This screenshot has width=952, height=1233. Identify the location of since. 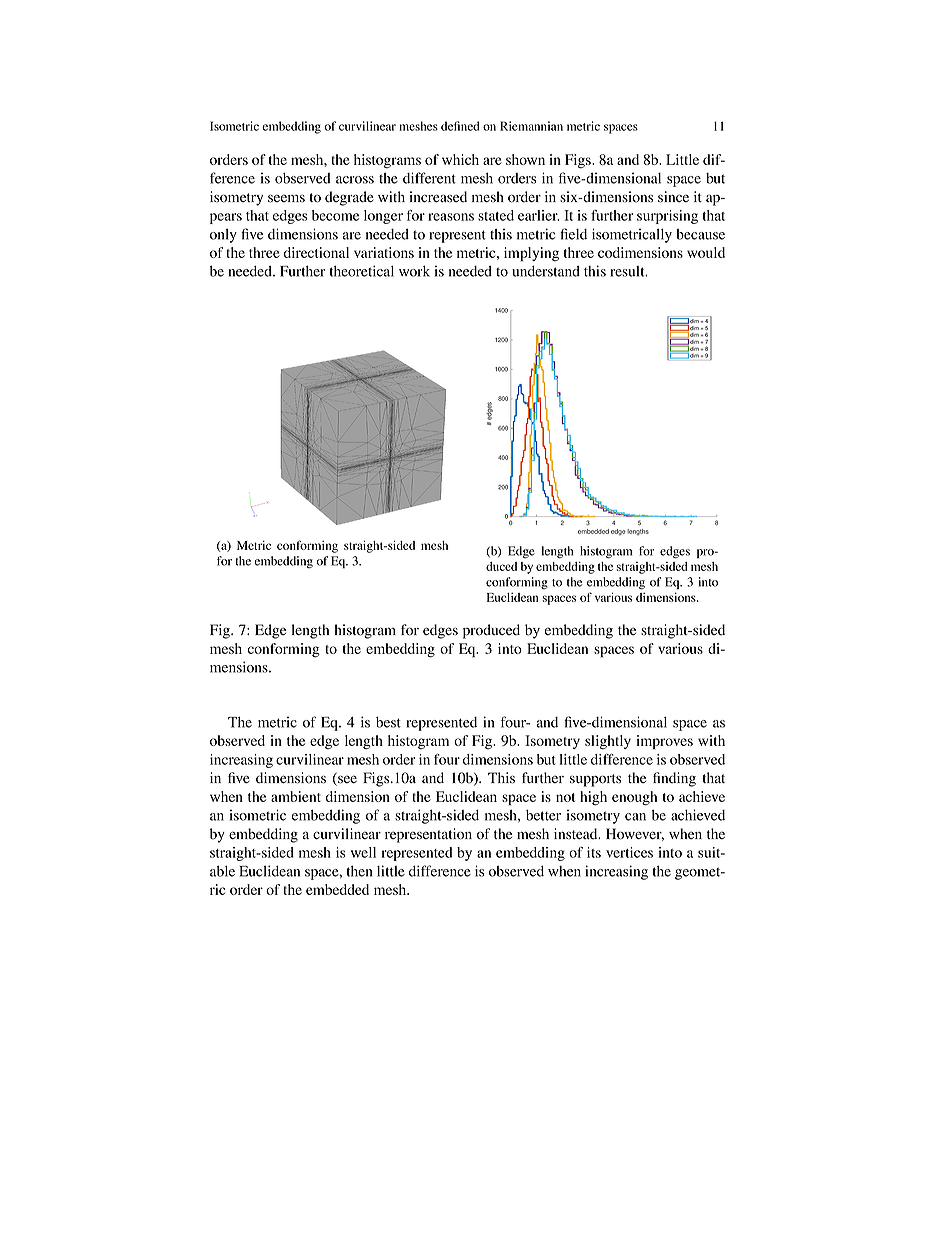
(673, 197).
